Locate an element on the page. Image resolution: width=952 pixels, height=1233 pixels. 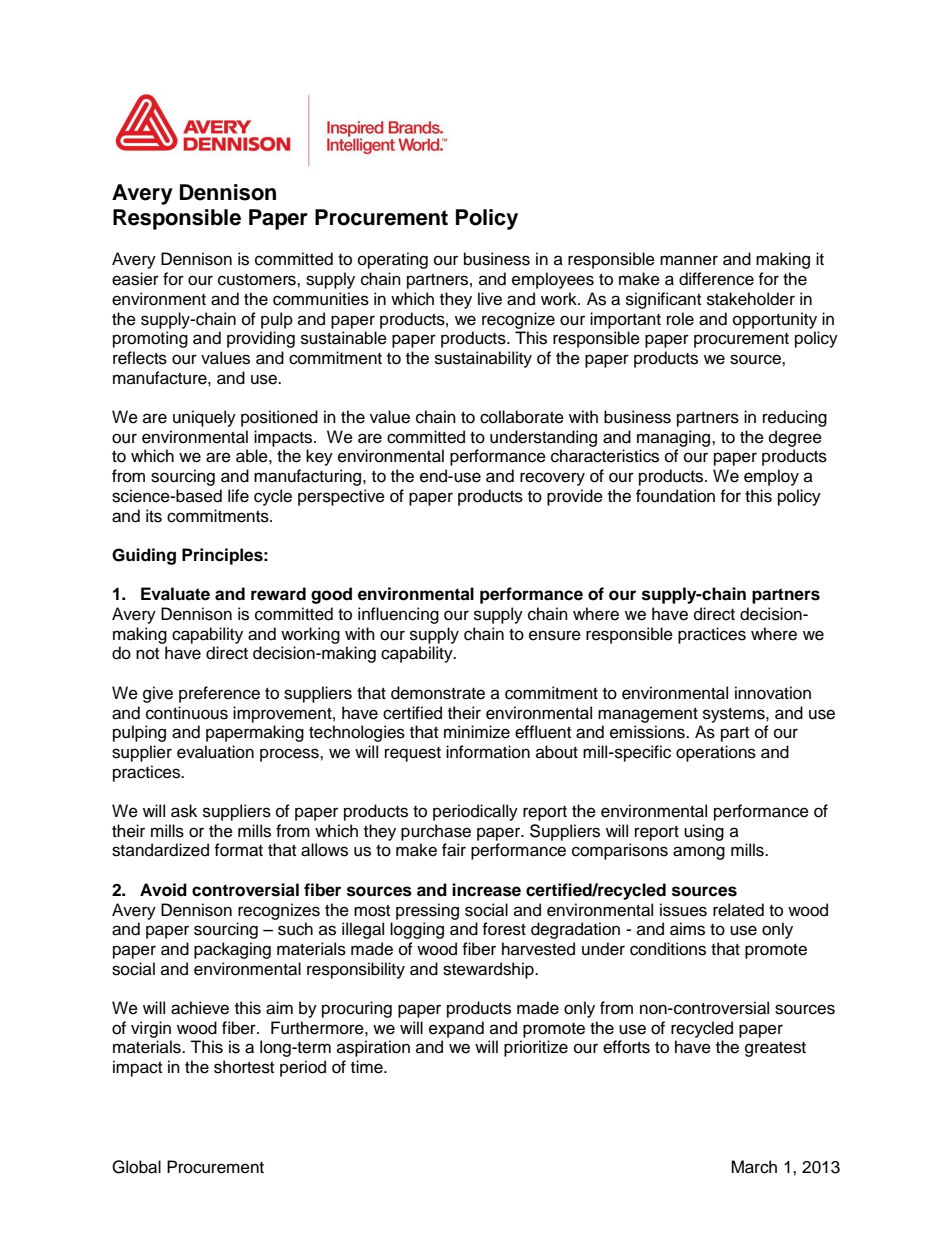
March is located at coordinates (754, 1167).
